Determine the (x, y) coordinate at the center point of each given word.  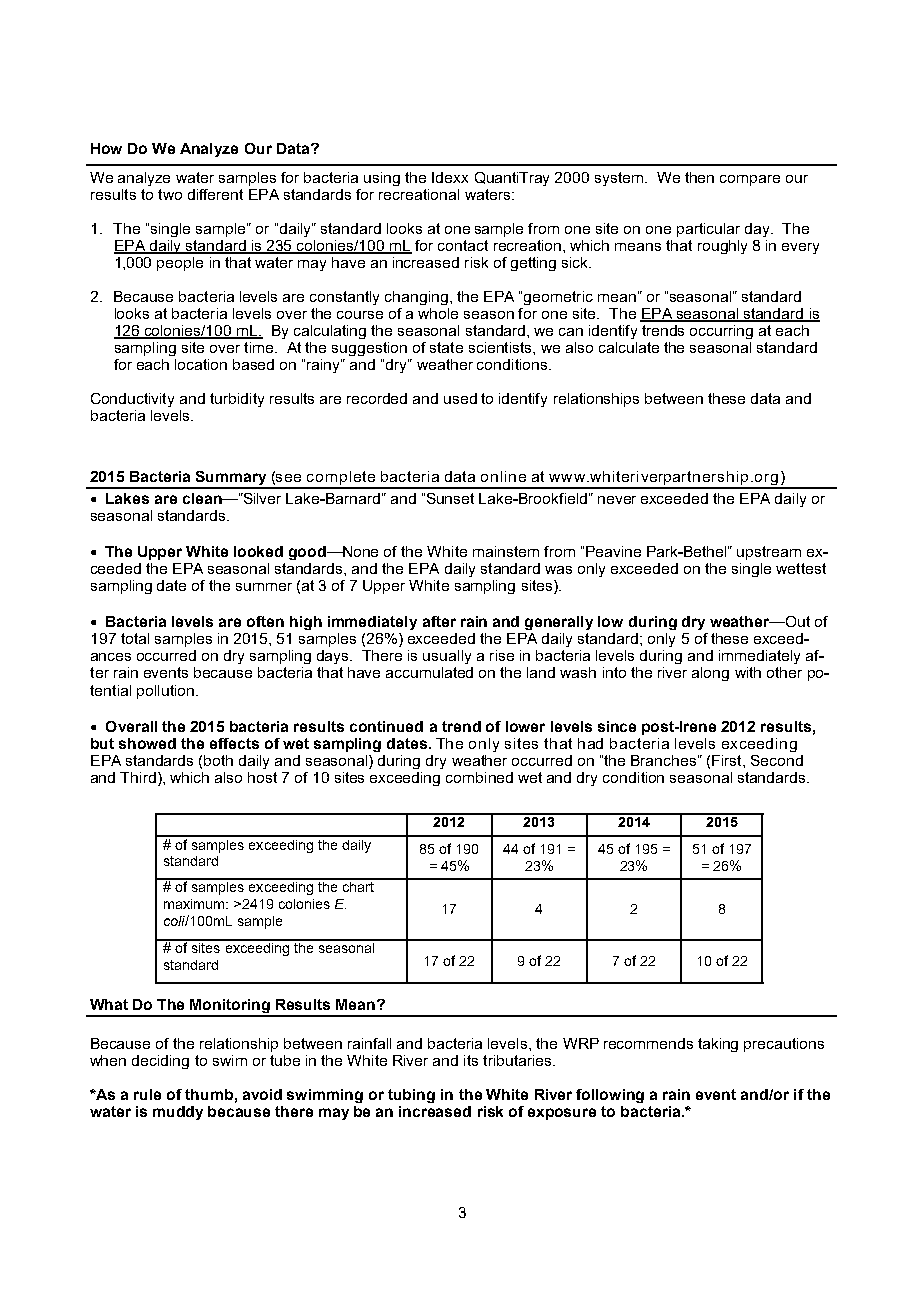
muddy (178, 1113)
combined (479, 777)
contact (463, 245)
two (170, 194)
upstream (769, 553)
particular (708, 230)
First (728, 760)
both (218, 760)
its (471, 1060)
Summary (231, 479)
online (503, 476)
